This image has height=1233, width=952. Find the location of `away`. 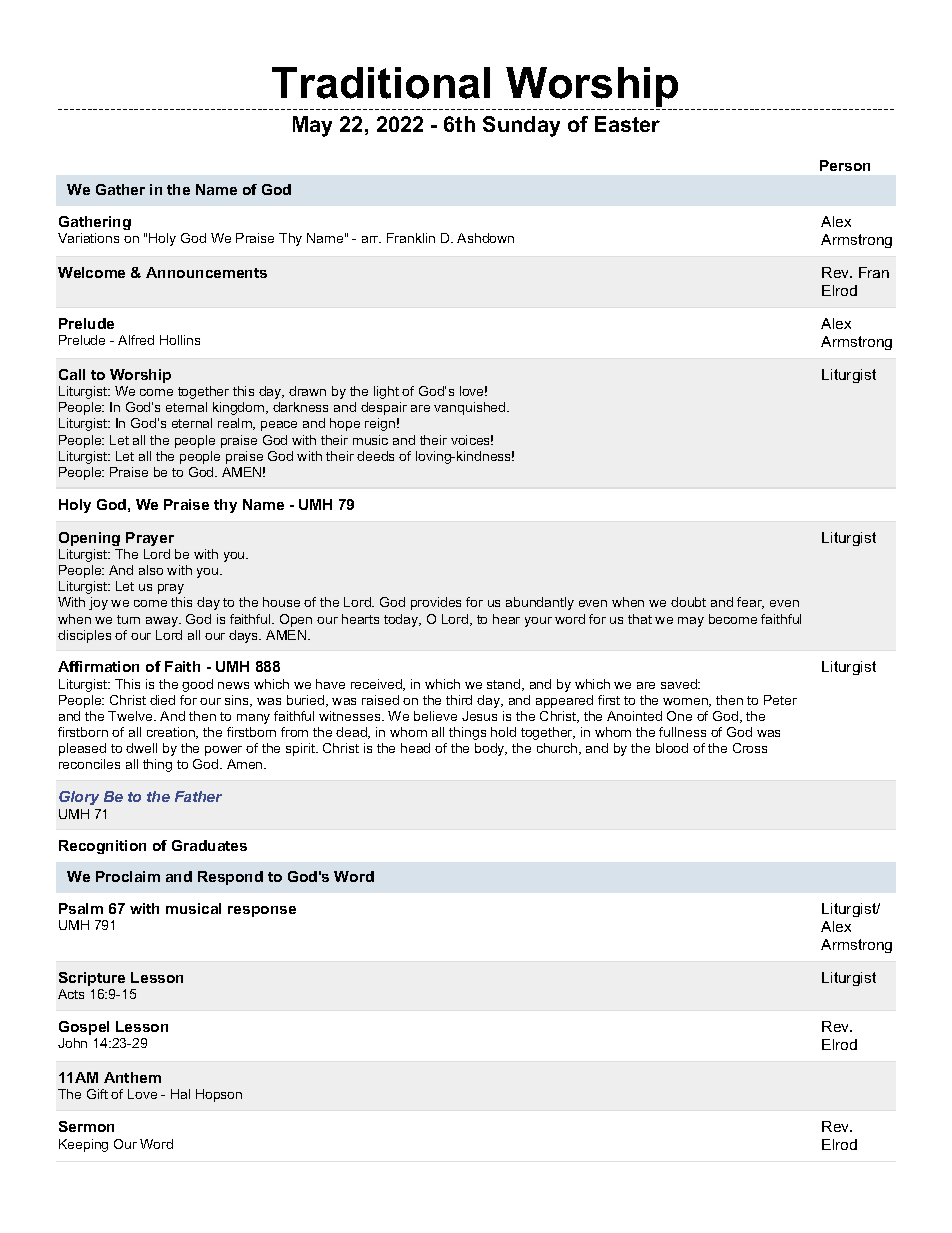

away is located at coordinates (163, 622).
